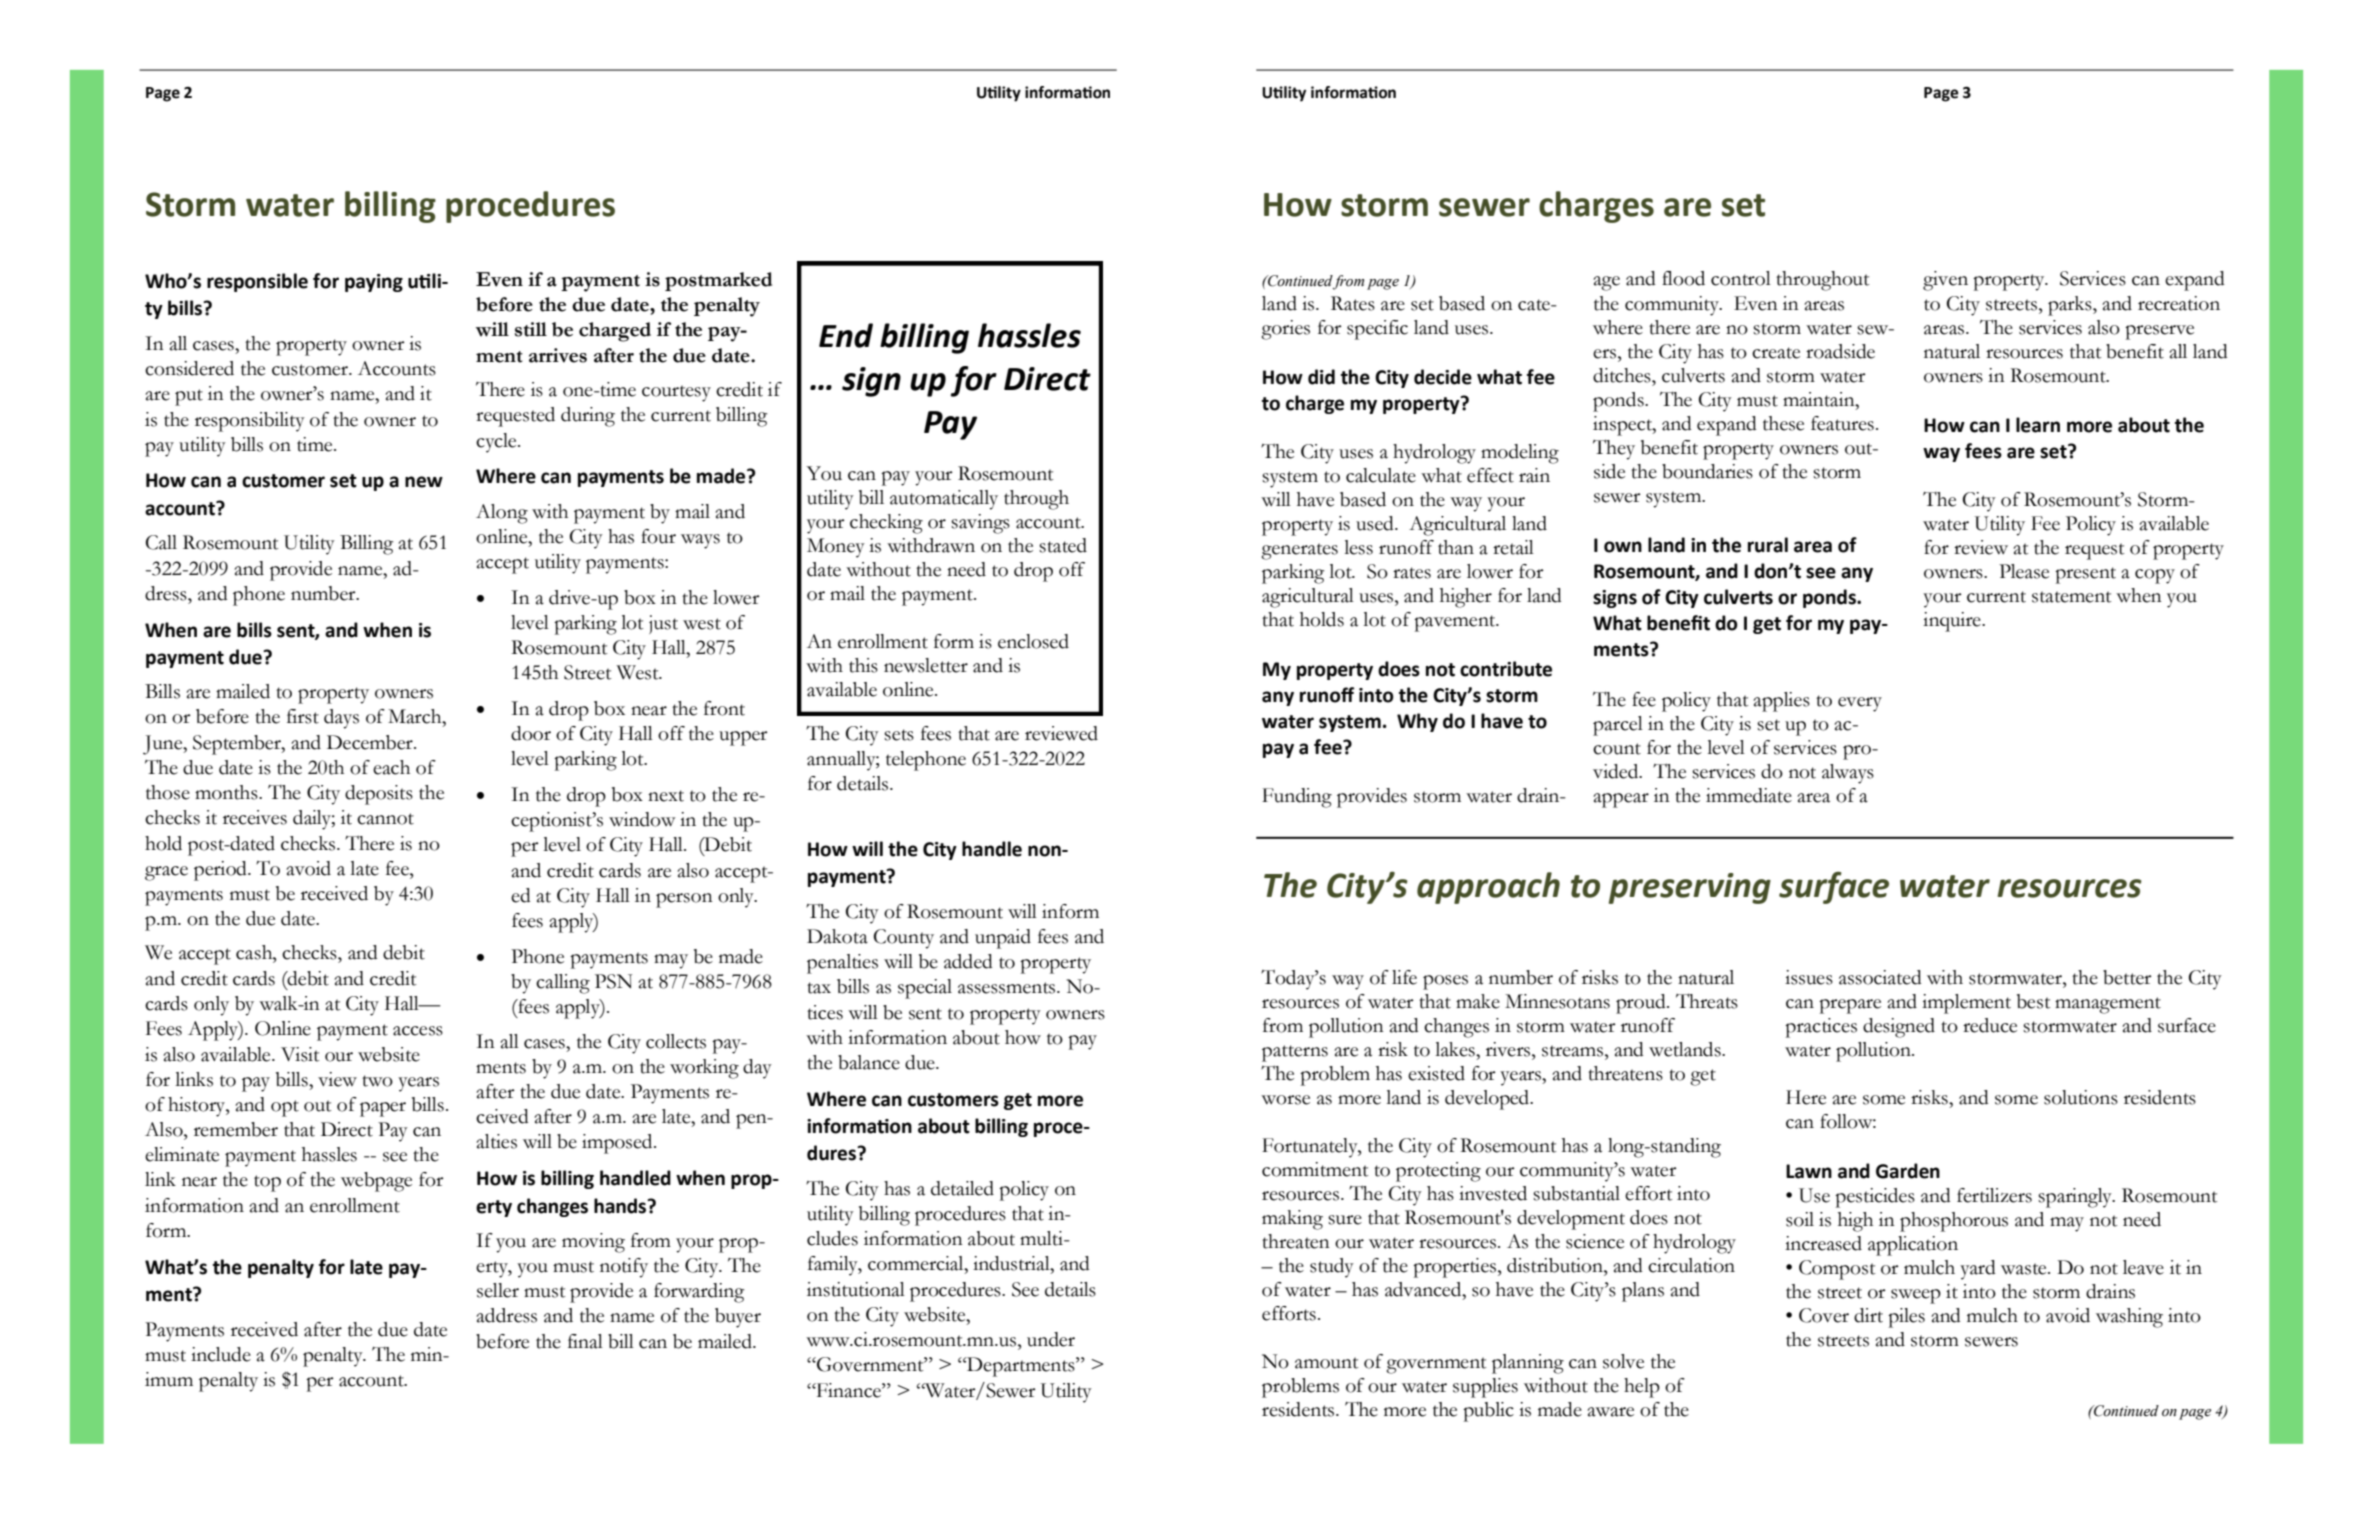  I want to click on given, so click(1945, 281).
